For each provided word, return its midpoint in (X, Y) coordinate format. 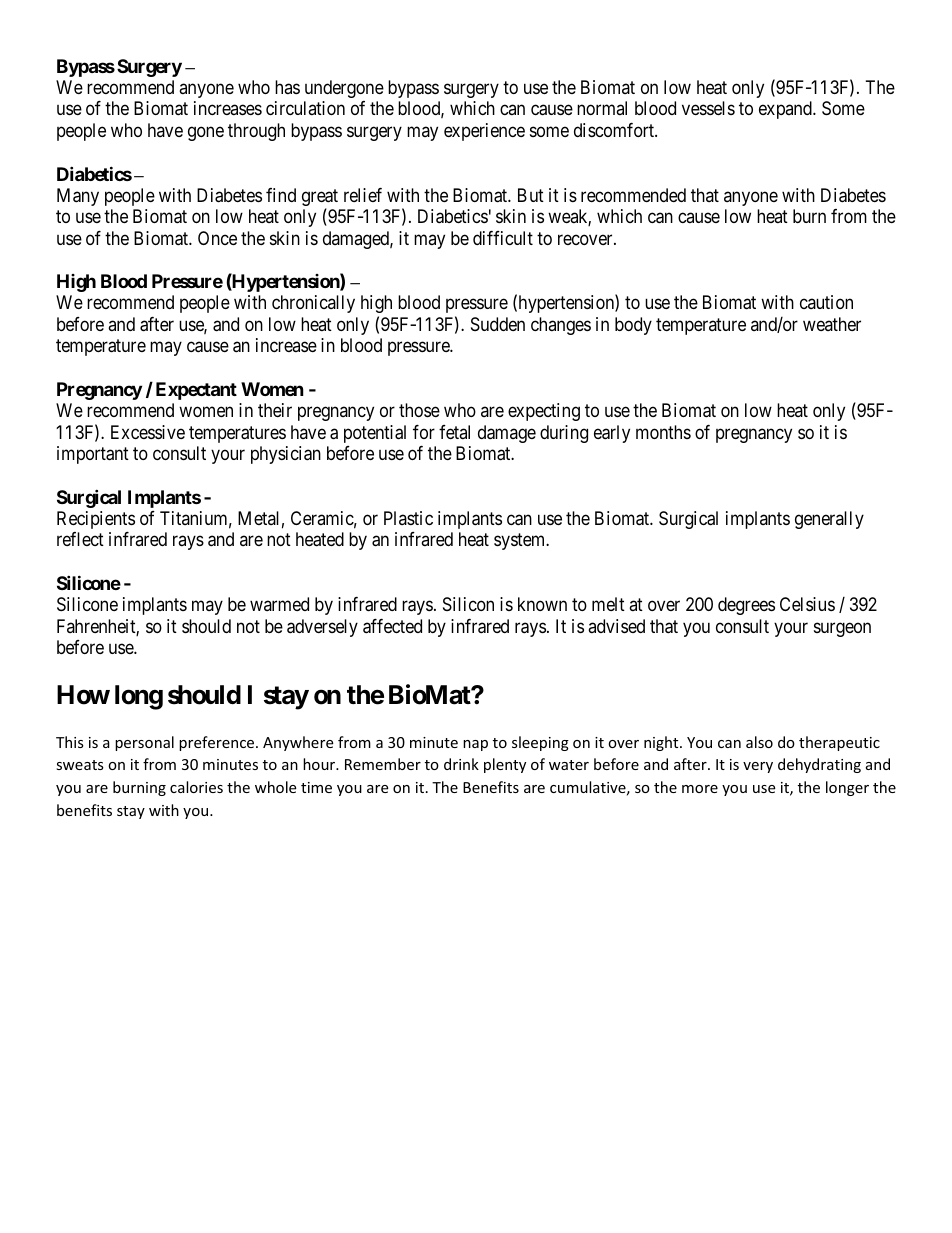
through (256, 132)
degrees (746, 606)
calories (196, 787)
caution (826, 302)
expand (786, 110)
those (419, 410)
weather (832, 324)
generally (829, 520)
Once (217, 238)
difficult (503, 238)
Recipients (96, 520)
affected (392, 626)
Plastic (408, 518)
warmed (279, 604)
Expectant (196, 391)
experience (484, 132)
